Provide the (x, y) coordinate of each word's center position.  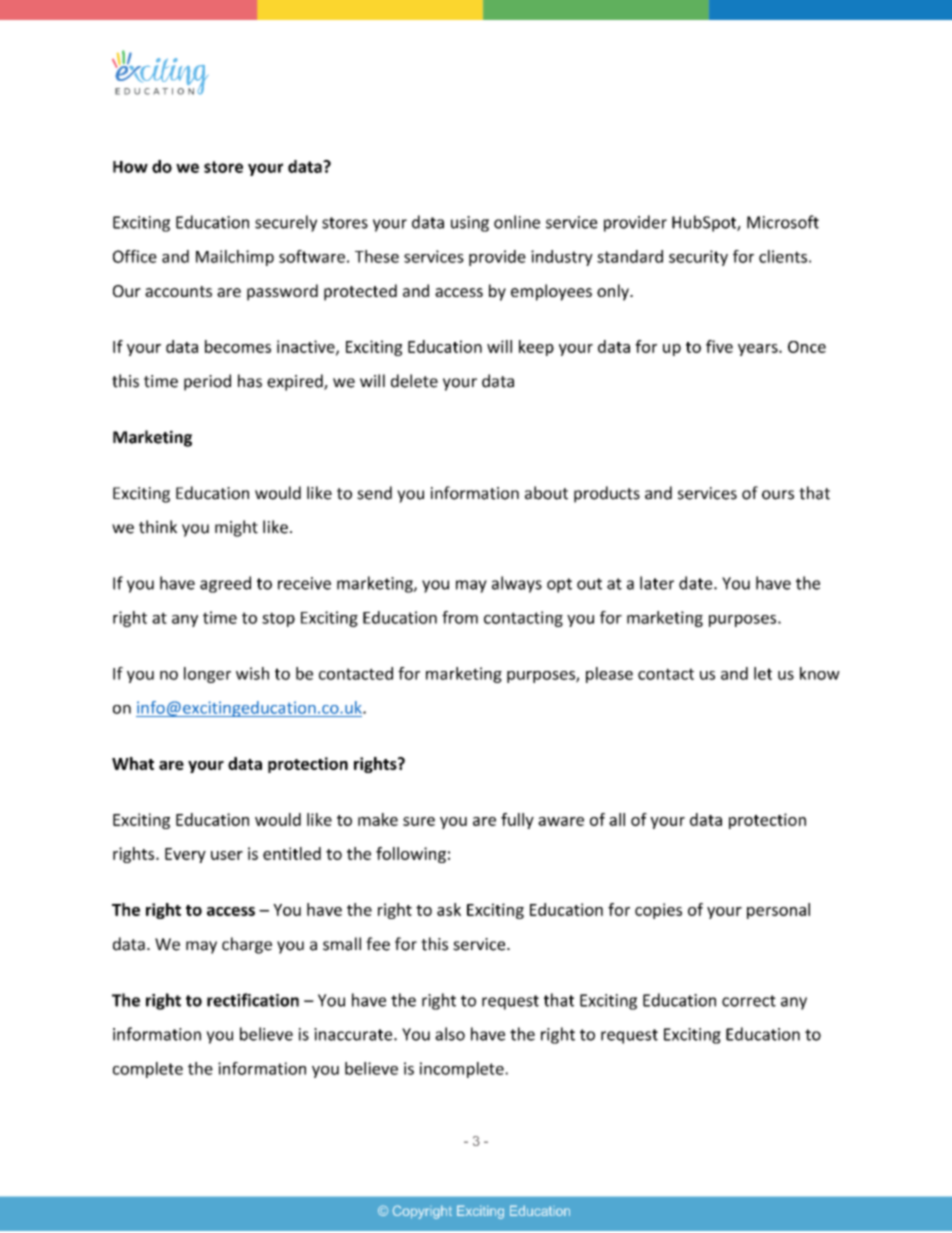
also (450, 1034)
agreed (225, 584)
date (697, 583)
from (460, 617)
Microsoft (783, 222)
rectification (253, 1000)
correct (749, 1001)
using (470, 224)
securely (286, 223)
